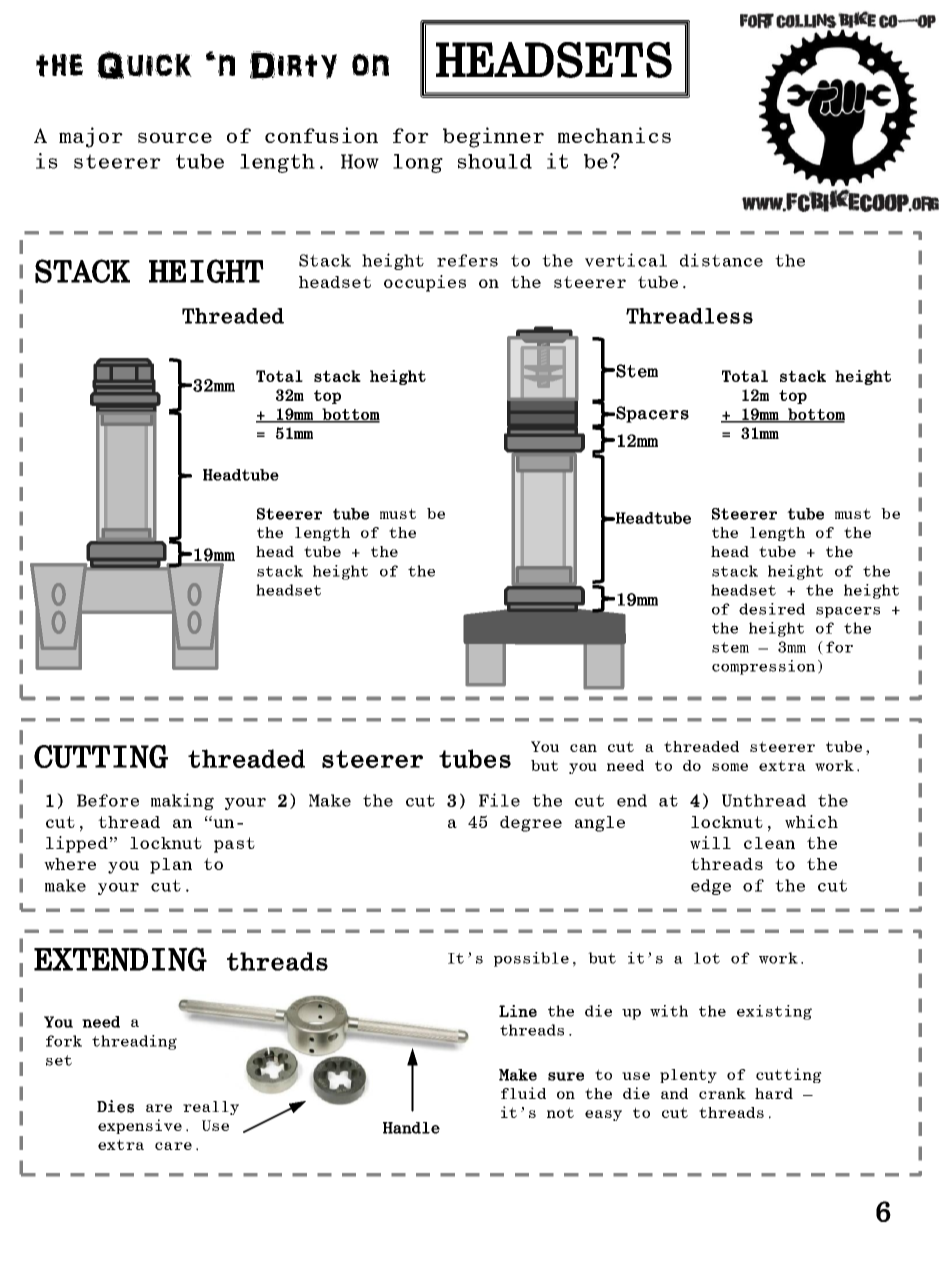 The image size is (952, 1270). I want to click on mechanics, so click(614, 135).
